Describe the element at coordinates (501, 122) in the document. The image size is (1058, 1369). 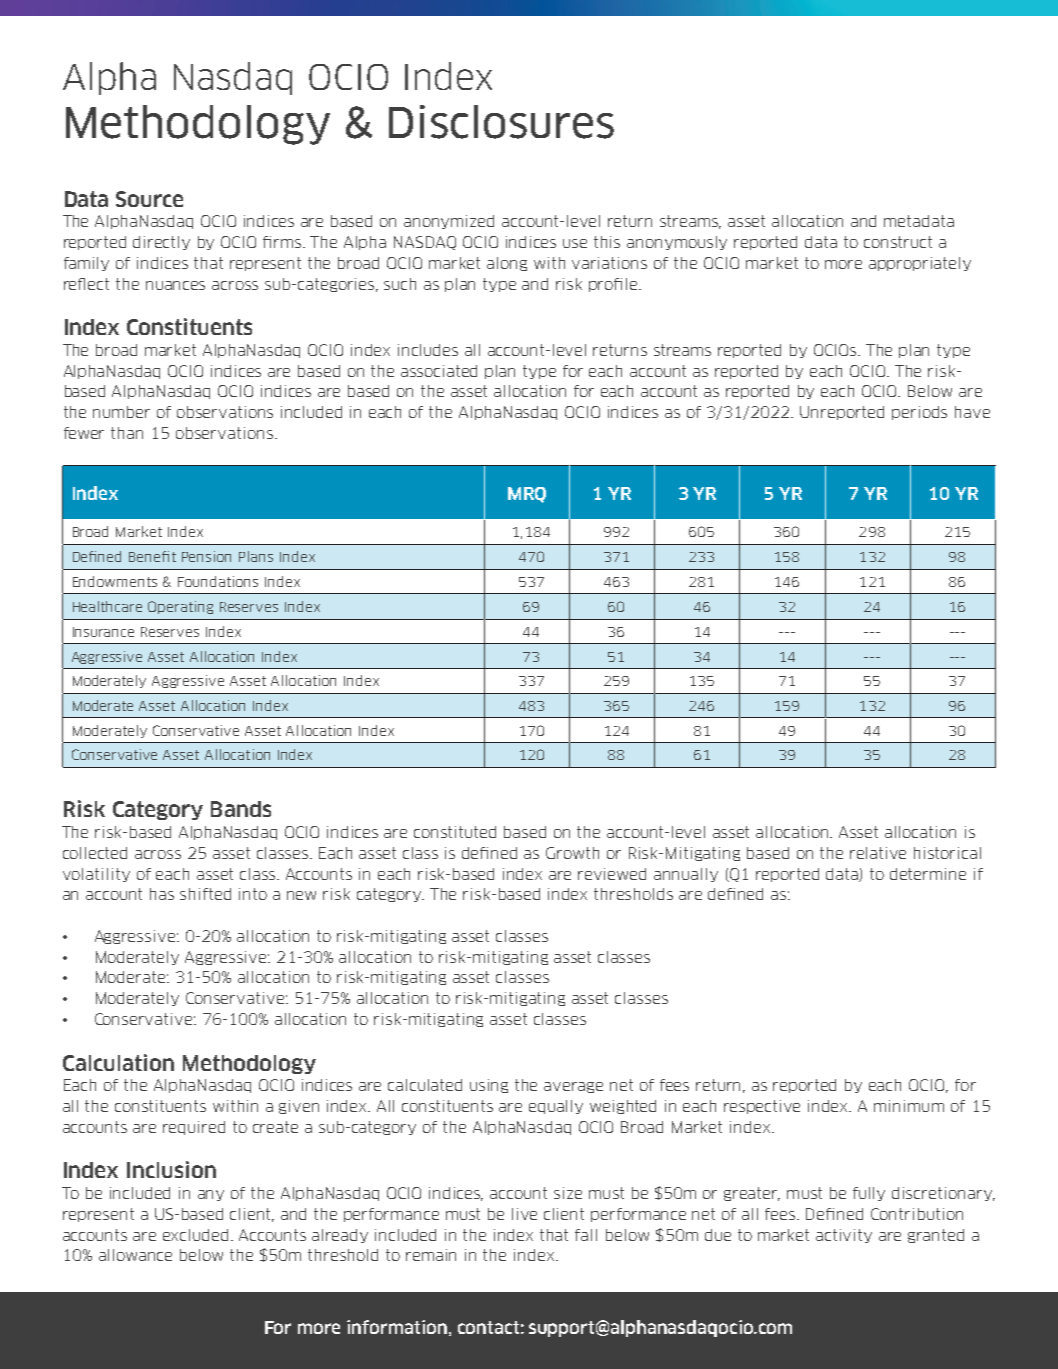
I see `Disclosures` at that location.
